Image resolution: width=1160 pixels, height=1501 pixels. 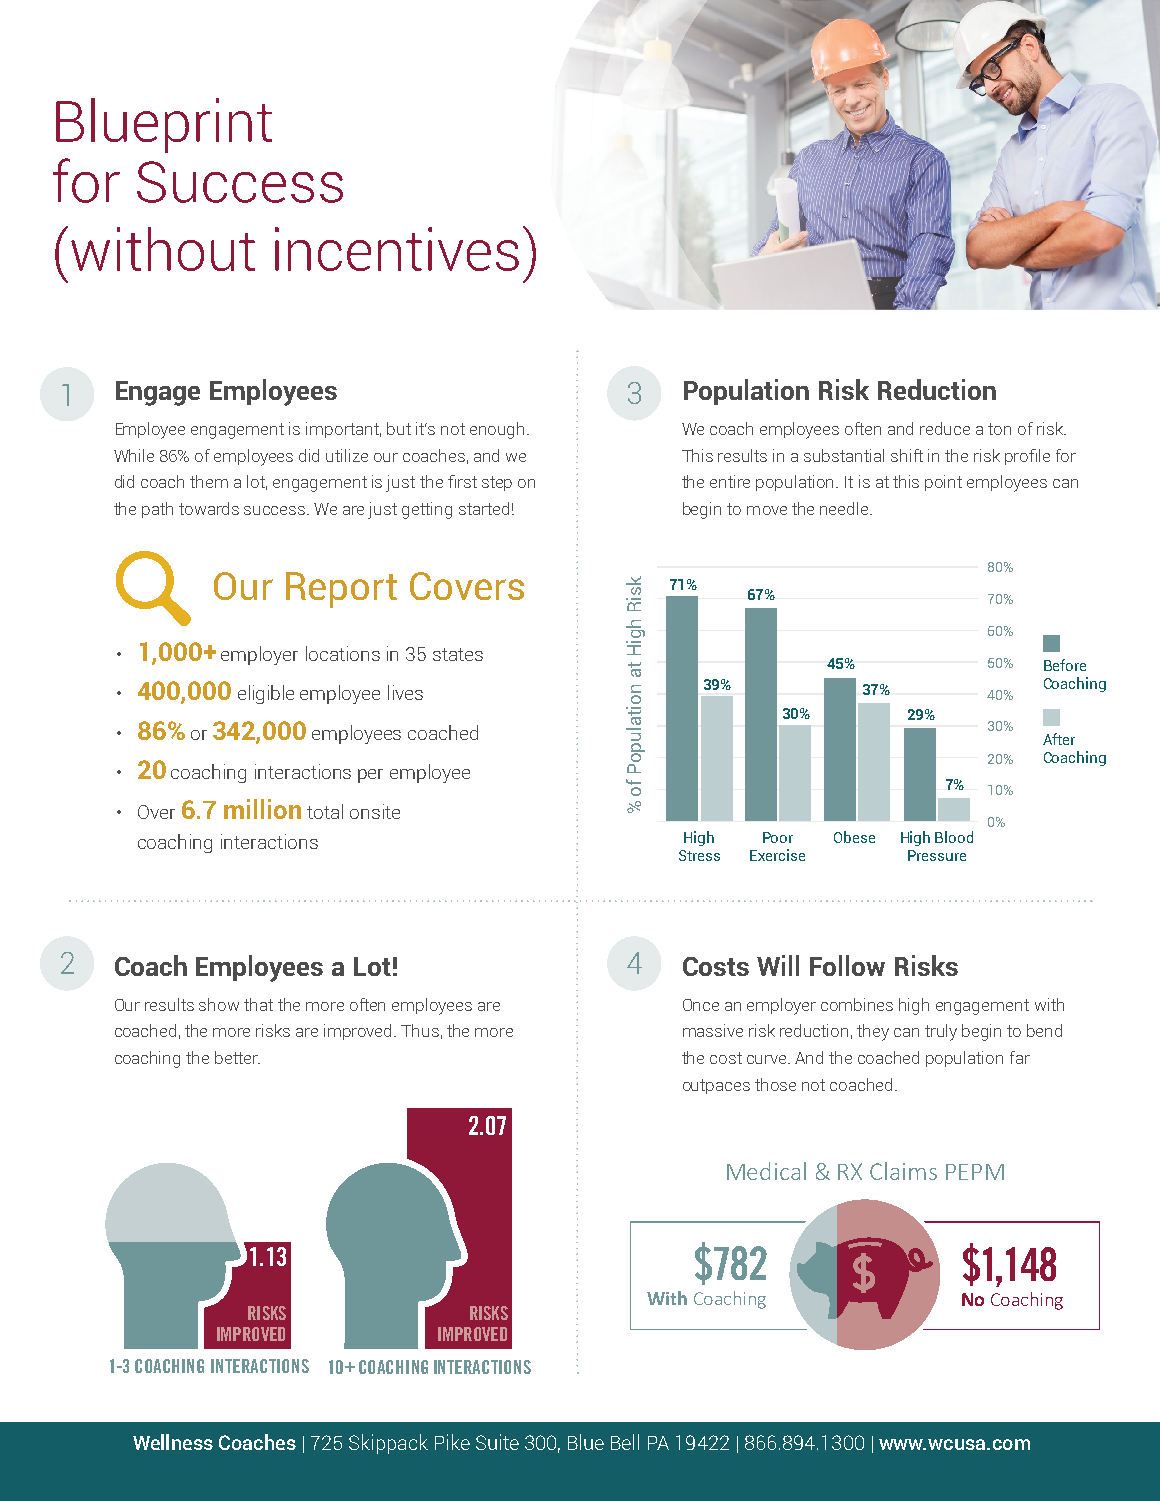 I want to click on Before, so click(x=1065, y=665).
